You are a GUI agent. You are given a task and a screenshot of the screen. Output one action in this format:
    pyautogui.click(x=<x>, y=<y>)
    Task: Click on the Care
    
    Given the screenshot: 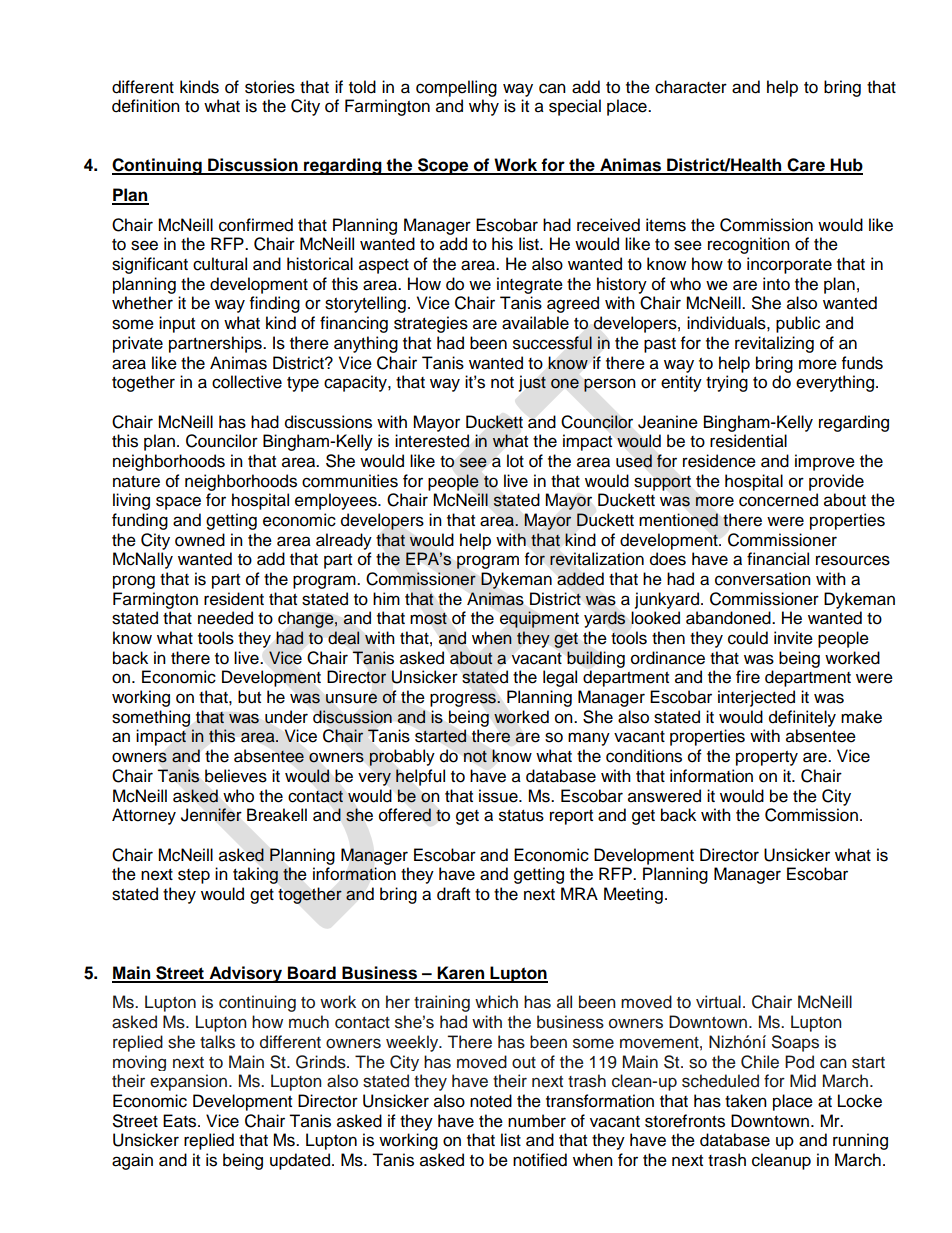 What is the action you would take?
    pyautogui.click(x=806, y=166)
